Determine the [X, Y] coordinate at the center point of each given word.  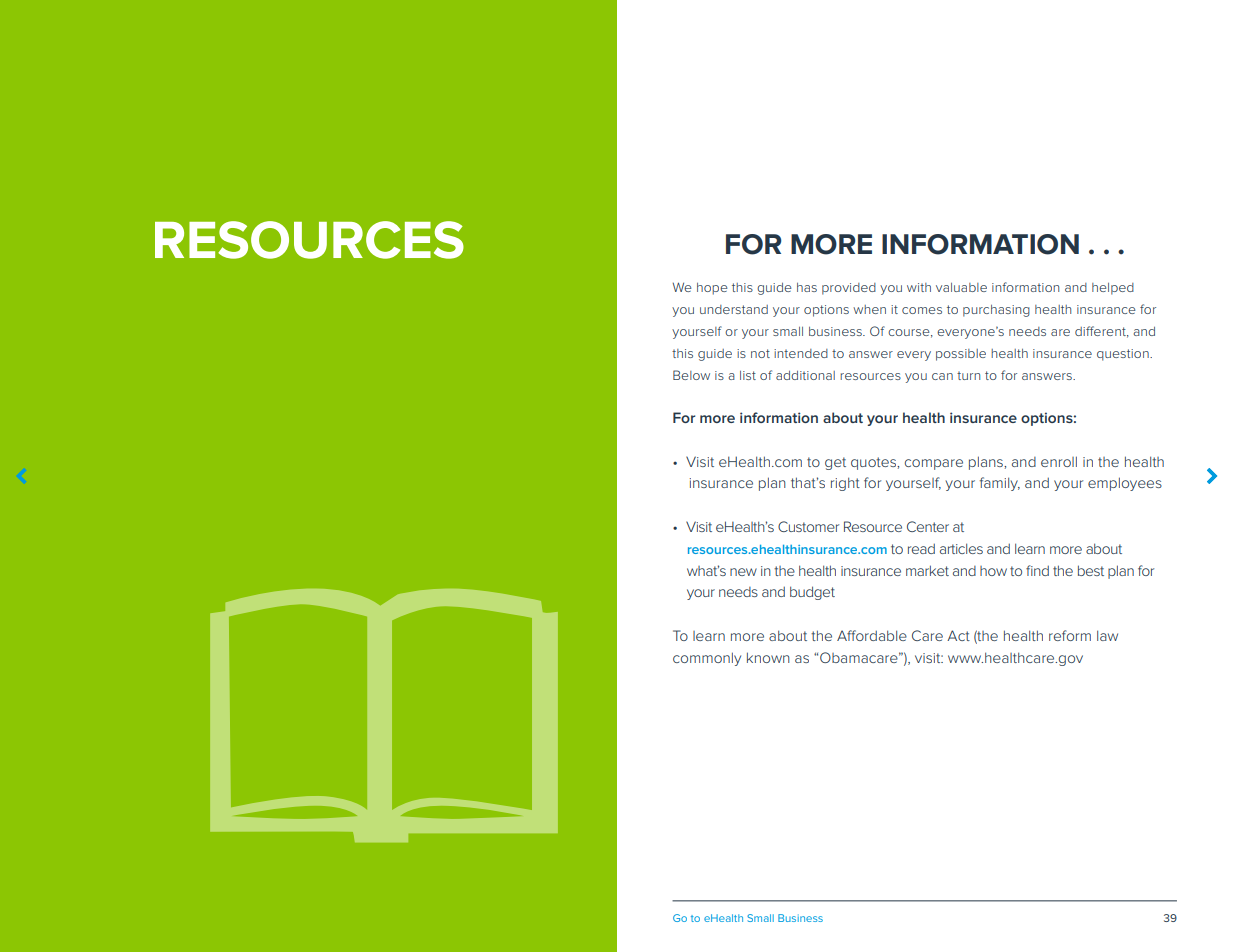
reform [1070, 635]
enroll [1059, 461]
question [1124, 355]
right [845, 484]
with [919, 287]
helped [1113, 289]
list [748, 375]
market [927, 570]
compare [934, 464]
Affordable [872, 635]
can [942, 376]
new [743, 572]
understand [734, 309]
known [768, 657]
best [1091, 570]
